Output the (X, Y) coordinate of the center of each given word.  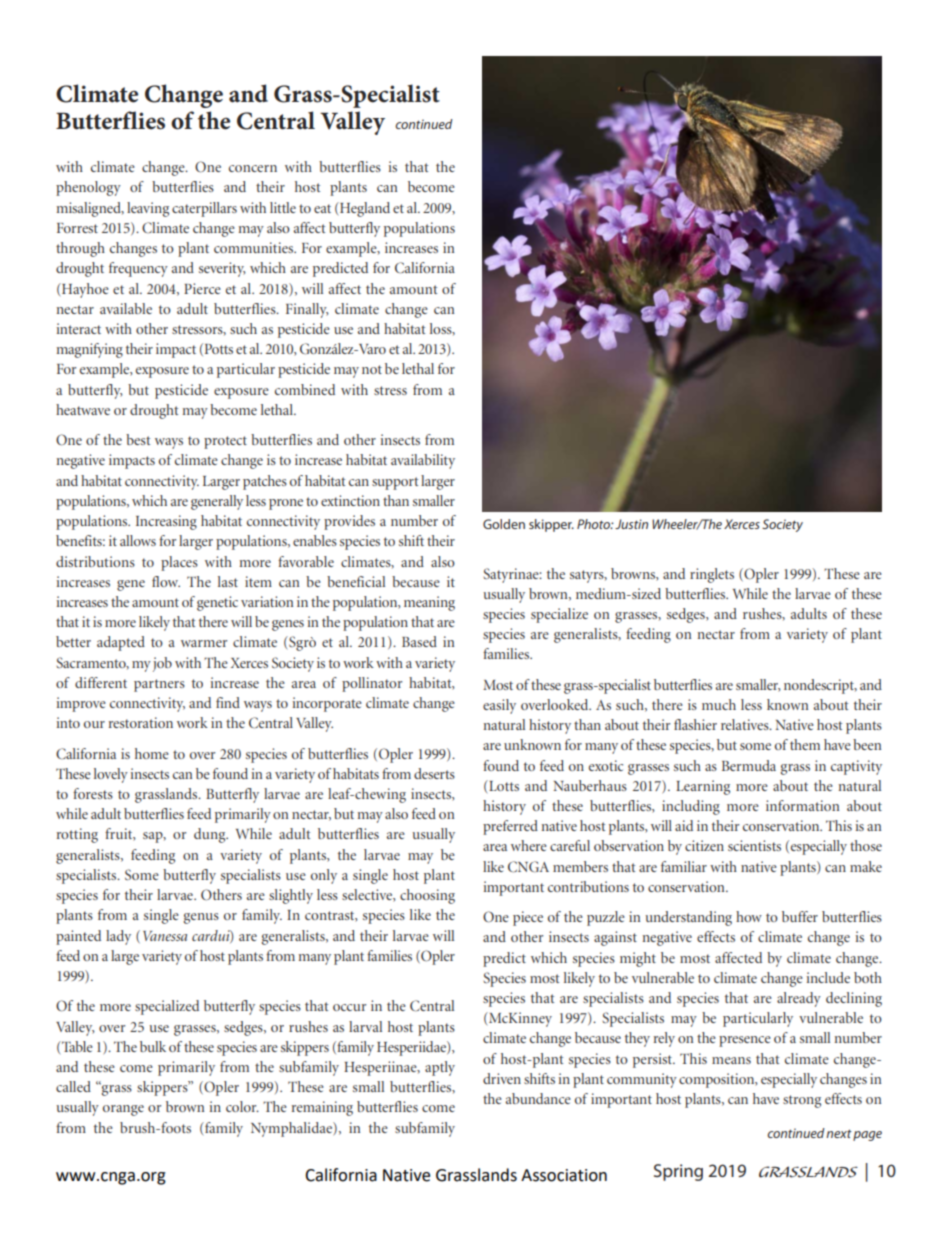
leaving (148, 209)
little (283, 207)
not (372, 369)
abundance (538, 1098)
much (719, 704)
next (839, 1134)
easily (499, 706)
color (242, 1106)
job (162, 664)
